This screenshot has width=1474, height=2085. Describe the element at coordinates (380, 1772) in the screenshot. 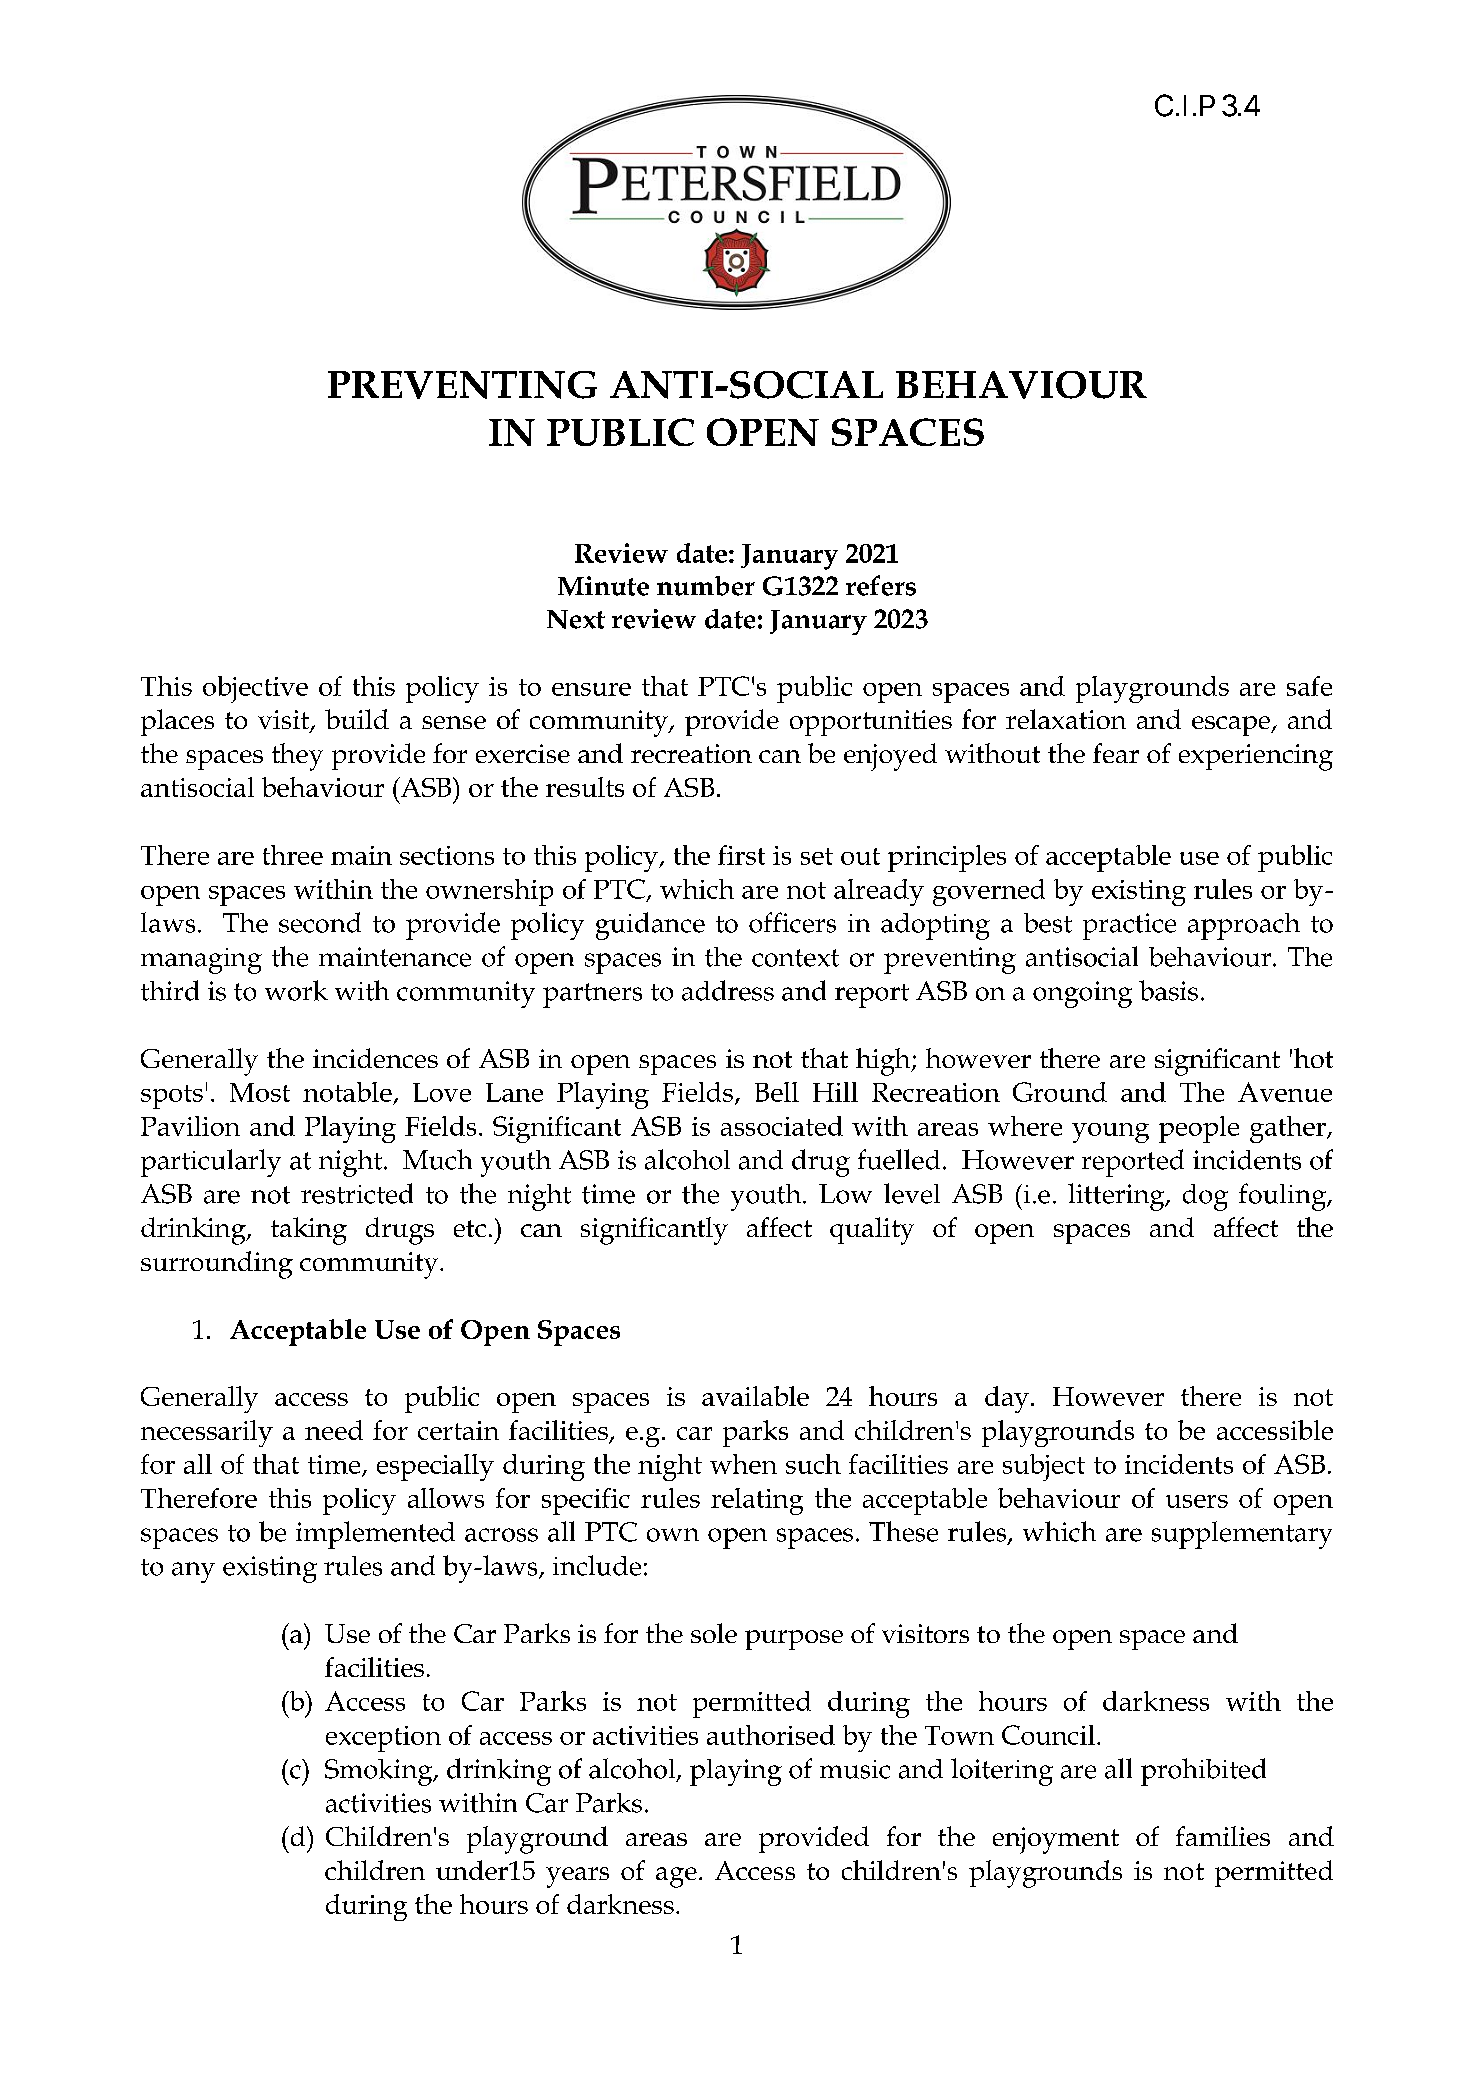

I see `Smoking` at that location.
